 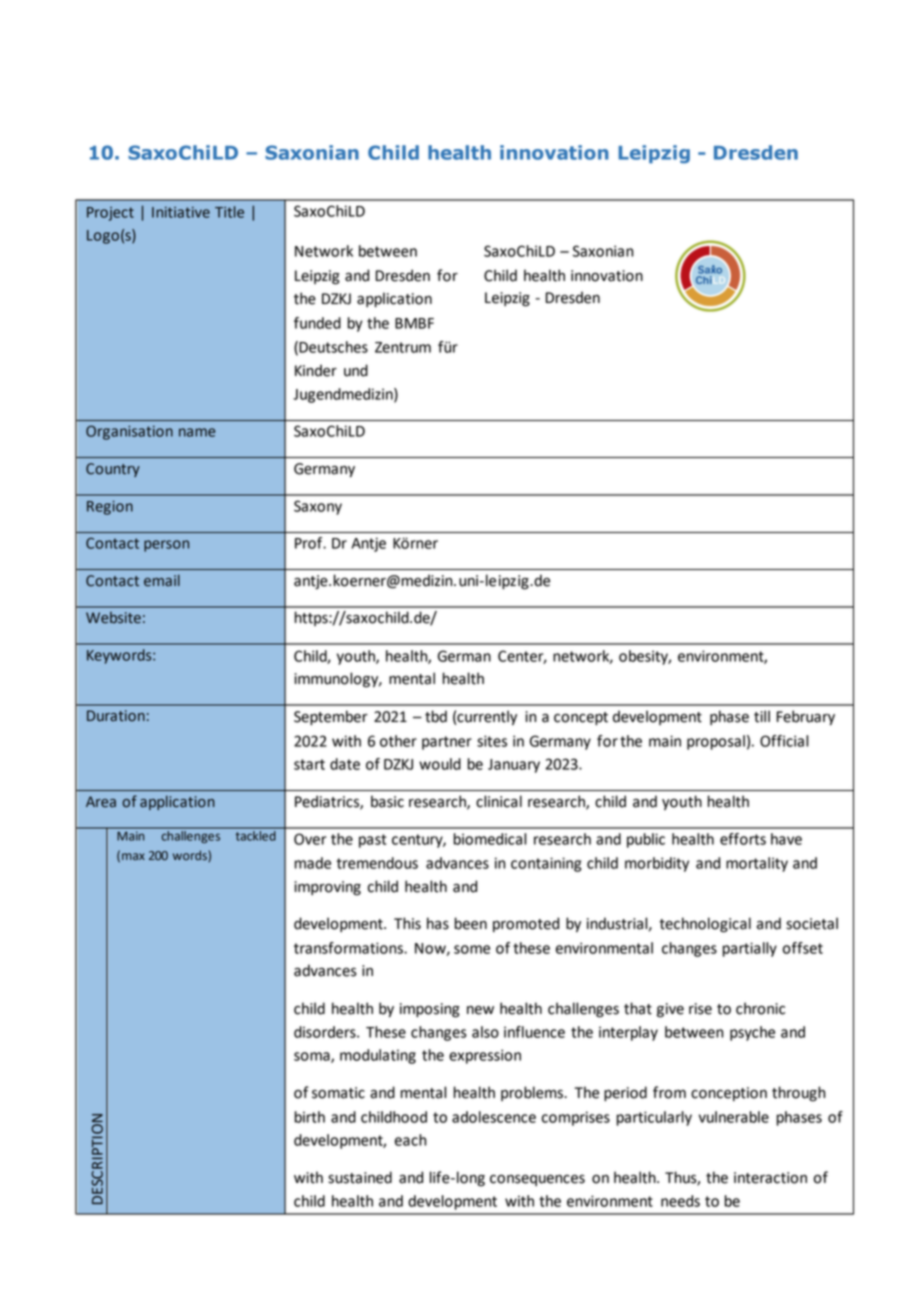 What do you see at coordinates (133, 856) in the page?
I see `max` at bounding box center [133, 856].
